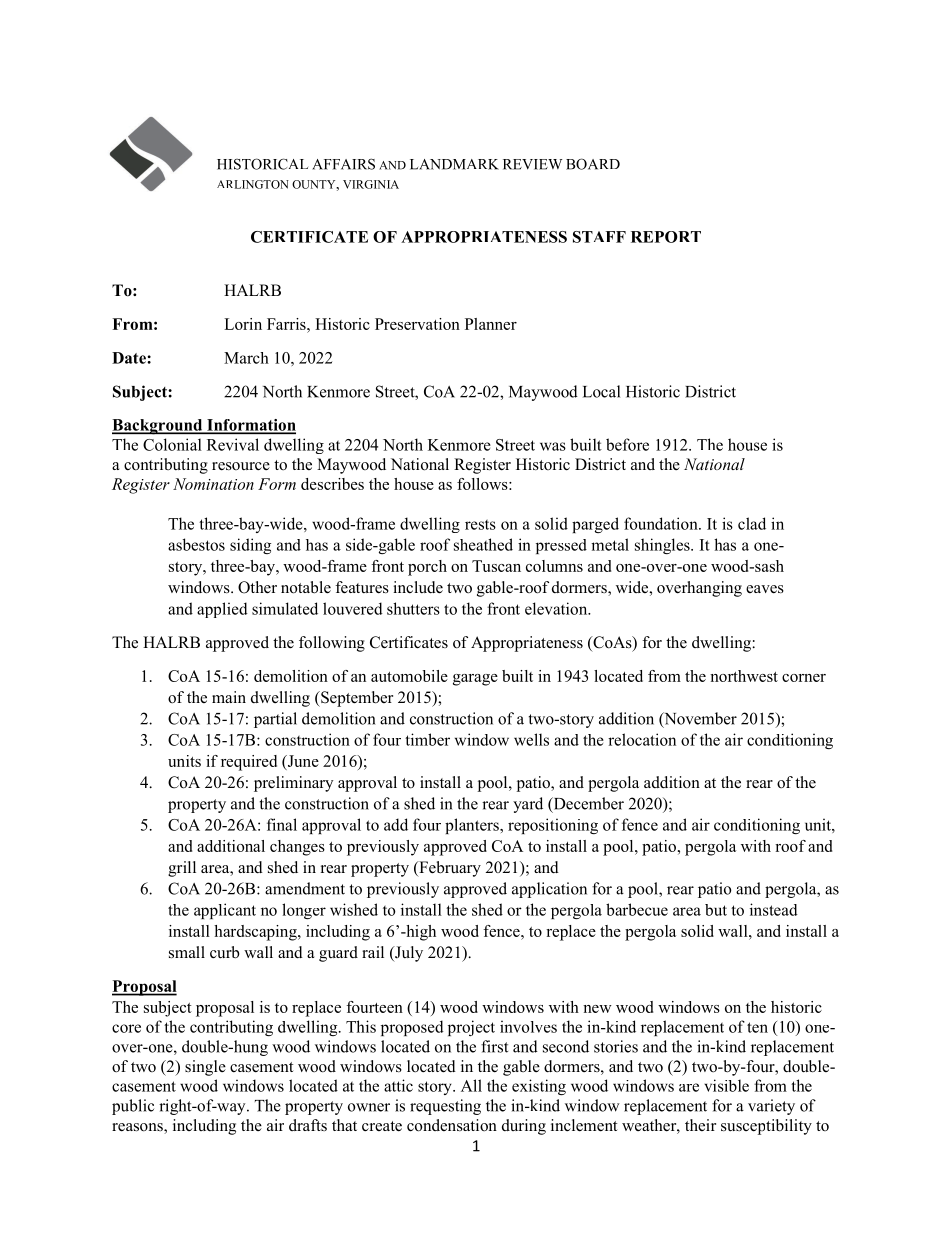 The image size is (952, 1233). I want to click on garage, so click(475, 680).
